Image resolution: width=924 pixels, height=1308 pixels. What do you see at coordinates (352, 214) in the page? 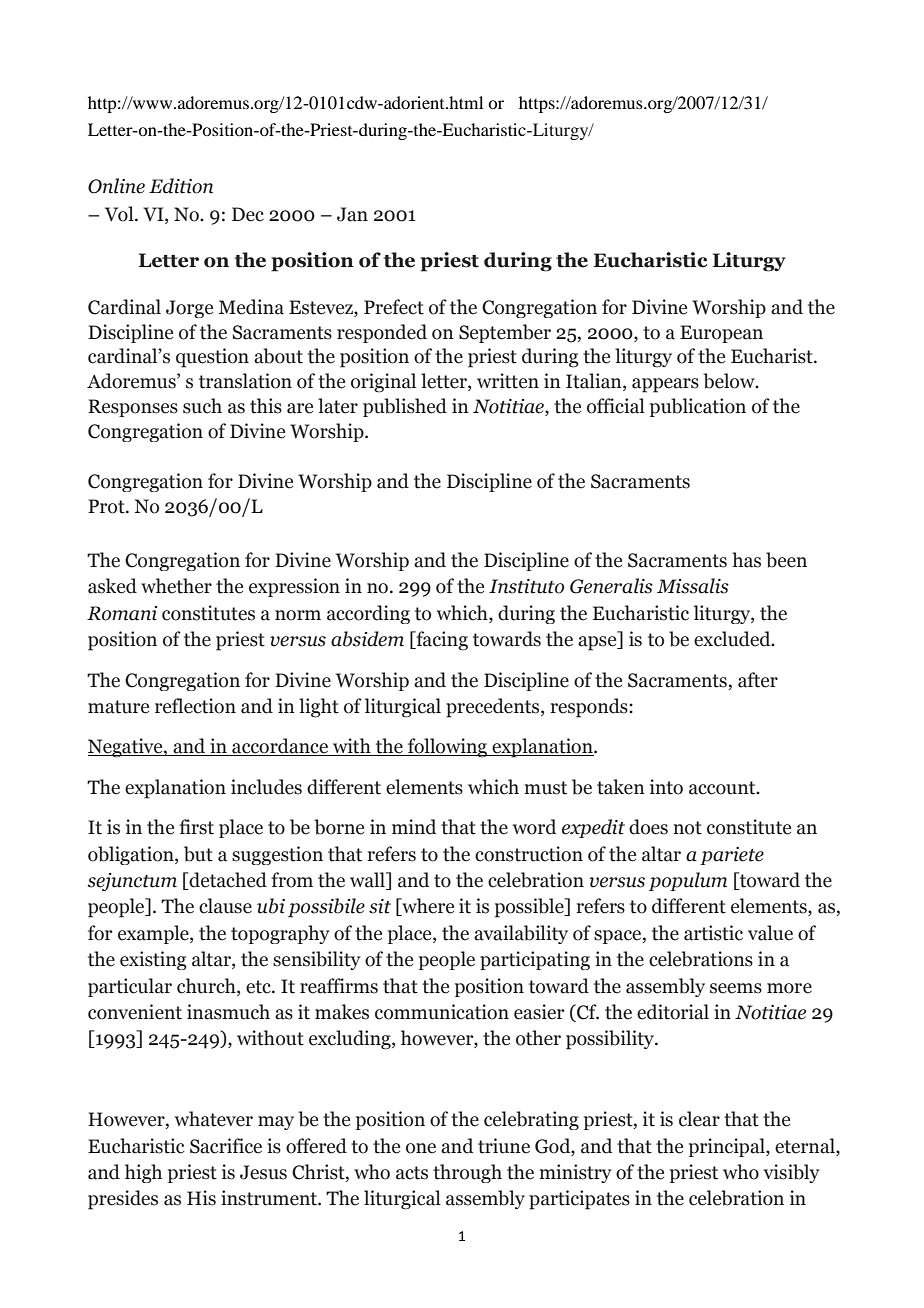
I see `Jan` at bounding box center [352, 214].
